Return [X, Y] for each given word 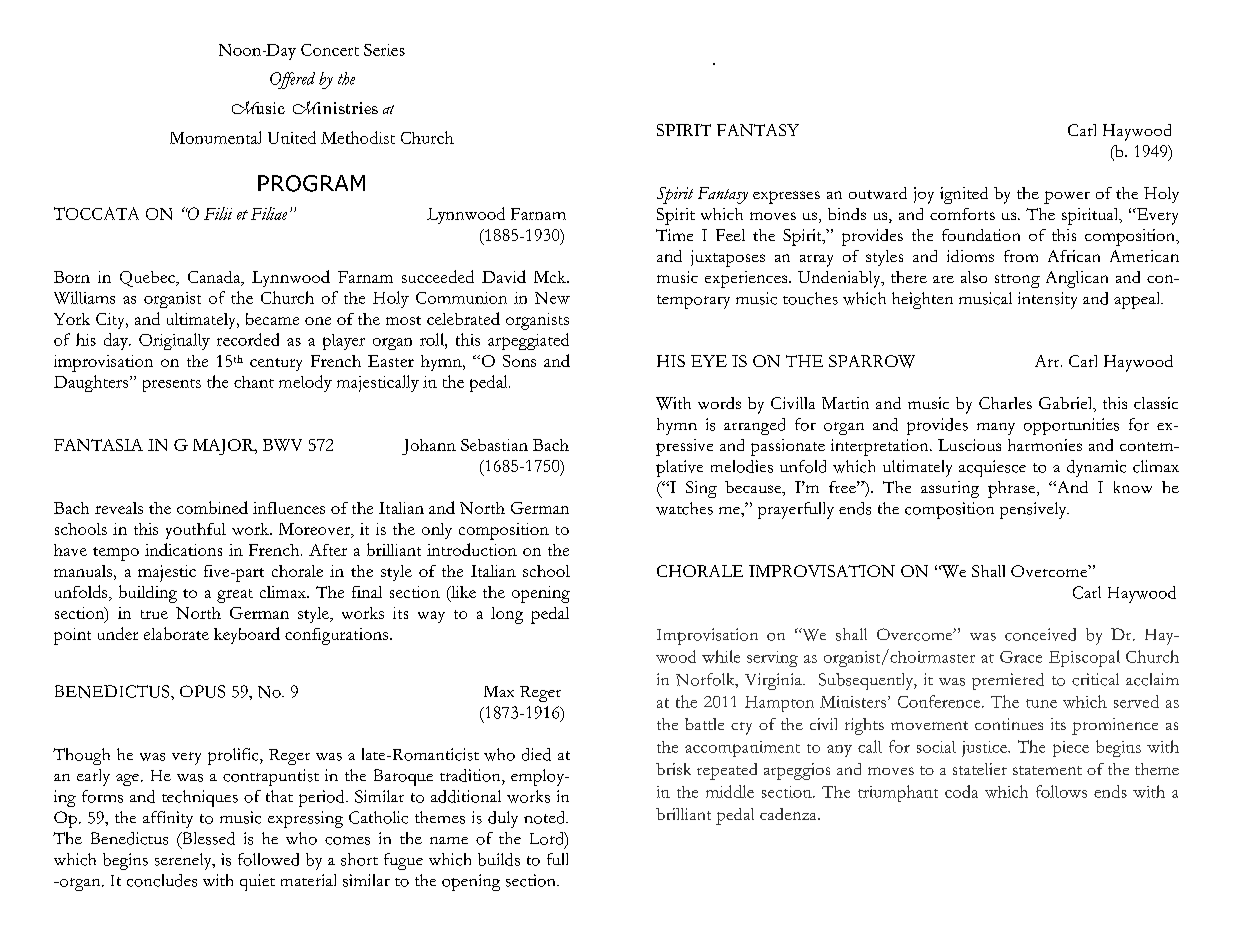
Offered [292, 80]
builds [499, 859]
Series [384, 50]
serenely [184, 861]
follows [1061, 791]
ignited [964, 195]
